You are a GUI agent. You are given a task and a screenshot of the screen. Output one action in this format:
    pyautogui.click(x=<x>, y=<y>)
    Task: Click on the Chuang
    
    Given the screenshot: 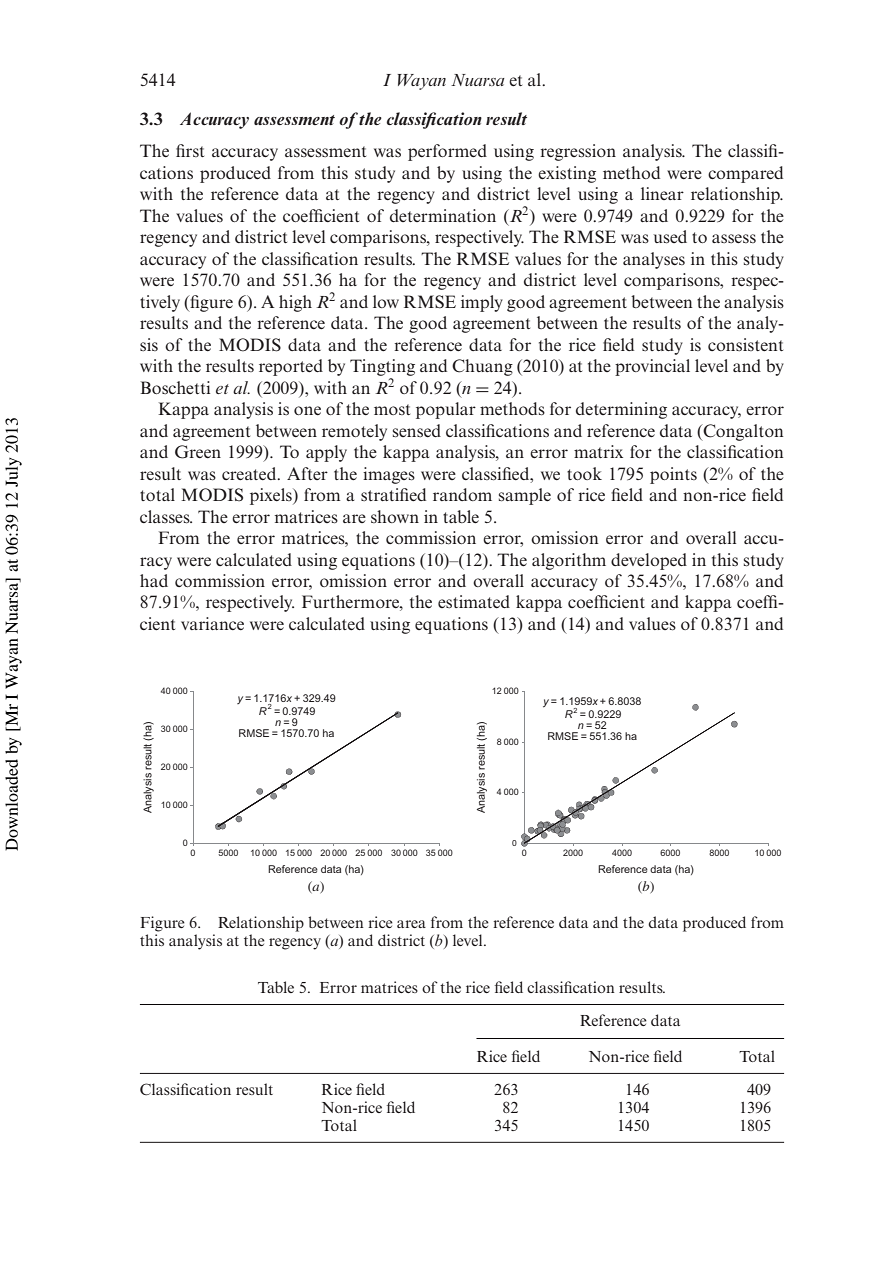 What is the action you would take?
    pyautogui.click(x=482, y=367)
